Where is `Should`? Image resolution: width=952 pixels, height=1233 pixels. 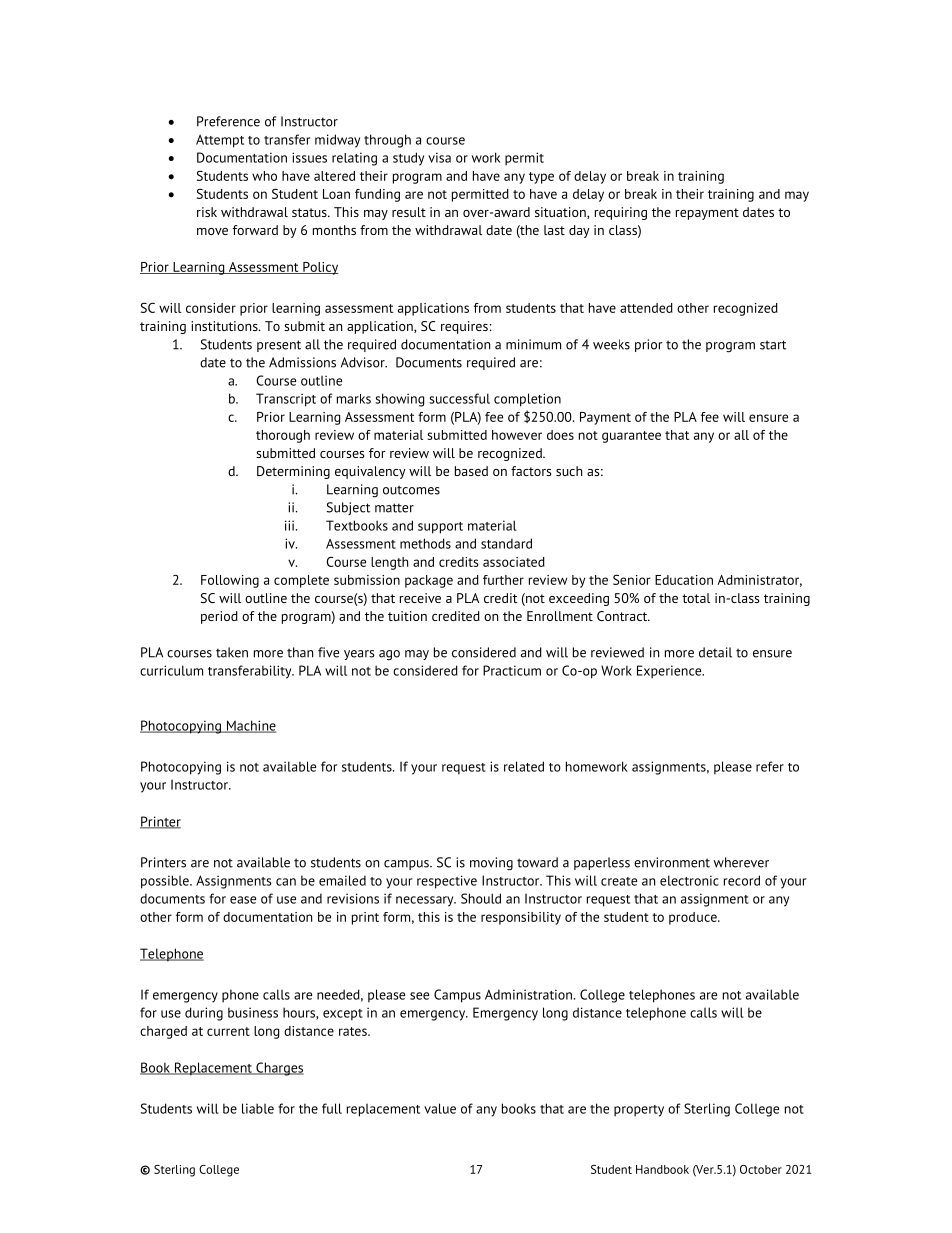 Should is located at coordinates (481, 898).
